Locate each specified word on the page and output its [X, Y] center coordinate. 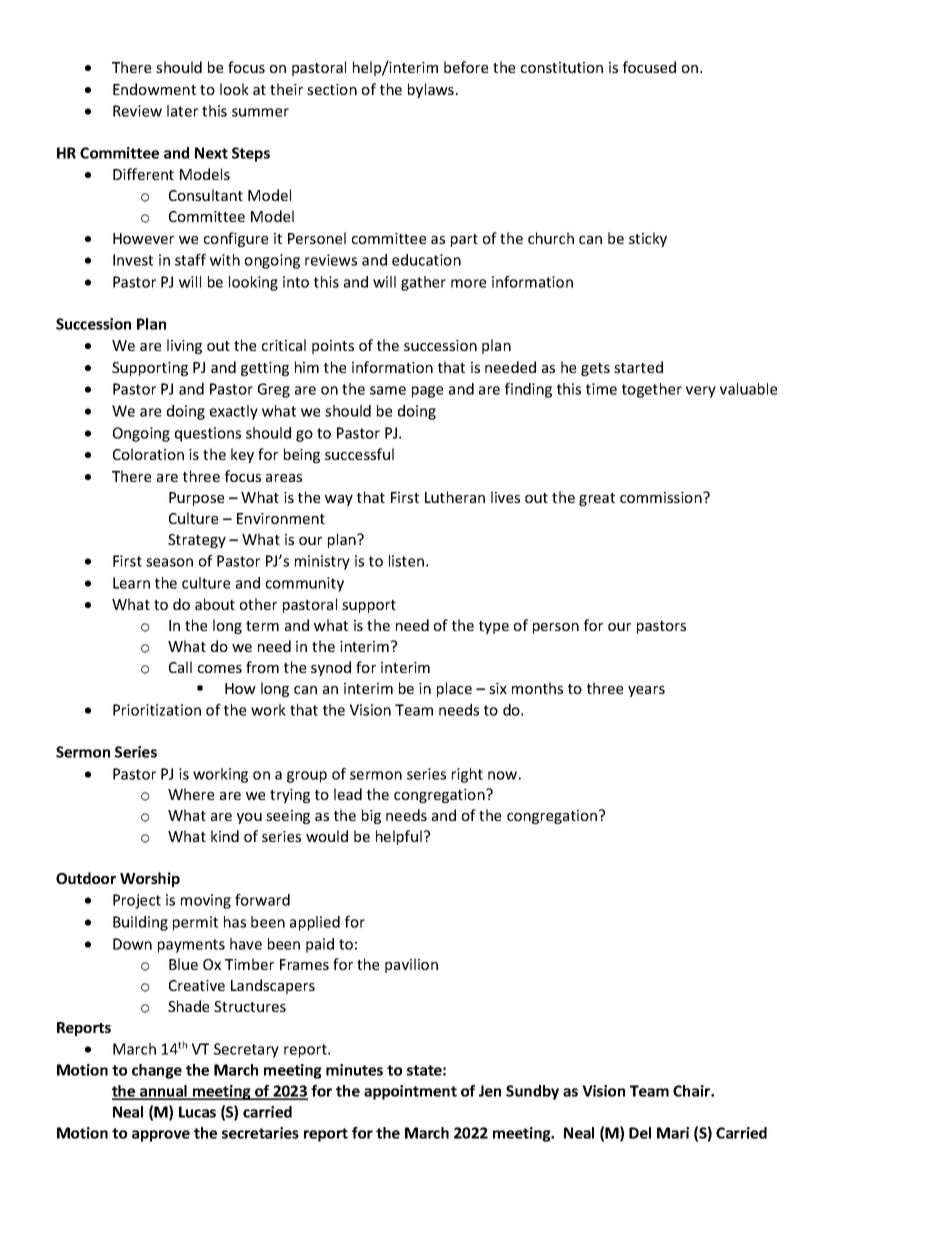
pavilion [411, 965]
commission [662, 497]
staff [190, 260]
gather [423, 283]
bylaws [431, 90]
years [646, 691]
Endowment [154, 89]
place [454, 689]
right [467, 775]
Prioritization [157, 710]
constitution [562, 67]
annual [164, 1092]
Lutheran [455, 497]
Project [137, 901]
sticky [648, 239]
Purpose [196, 499]
